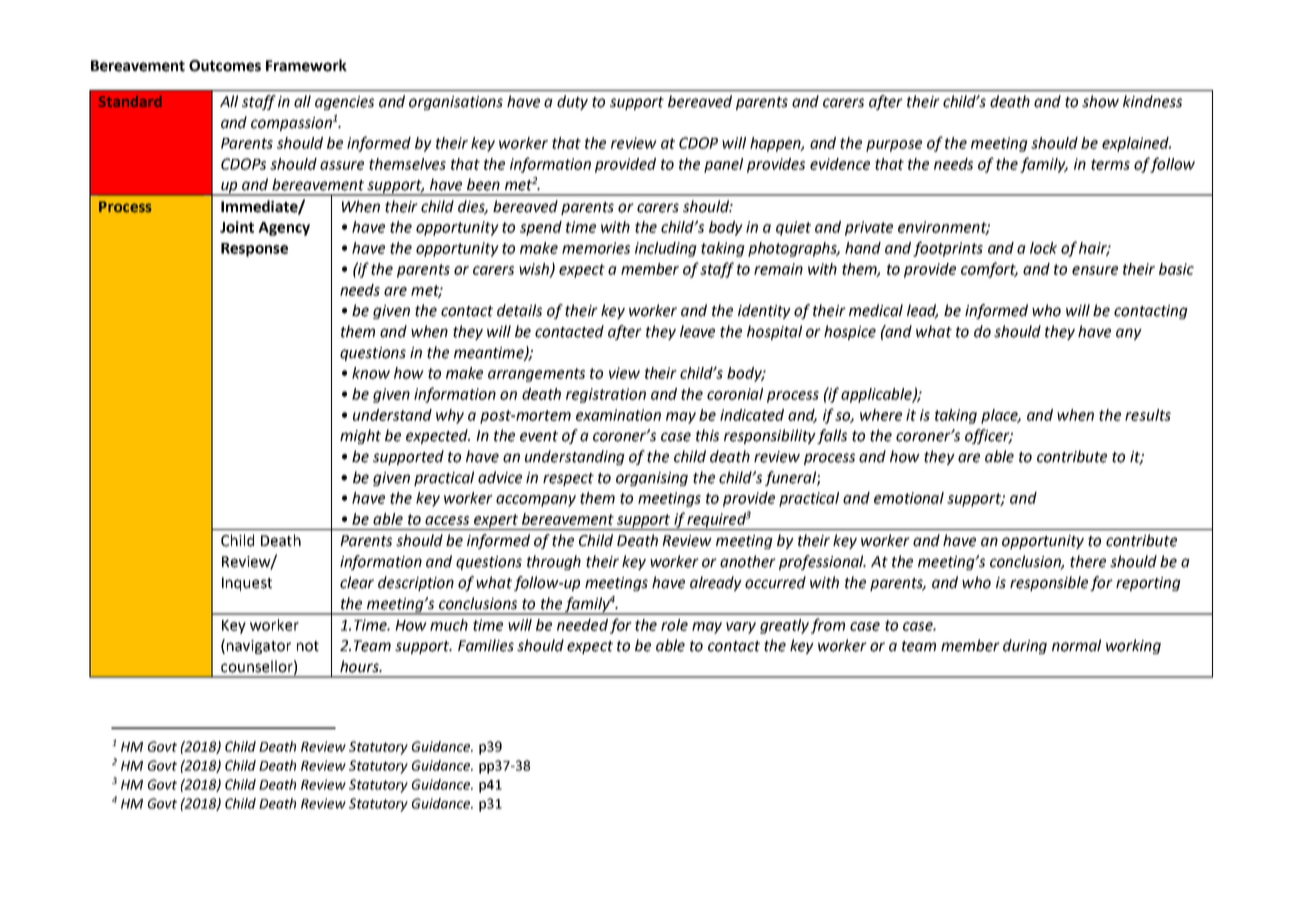 The image size is (1308, 924). What do you see at coordinates (237, 227) in the screenshot?
I see `Joint` at bounding box center [237, 227].
